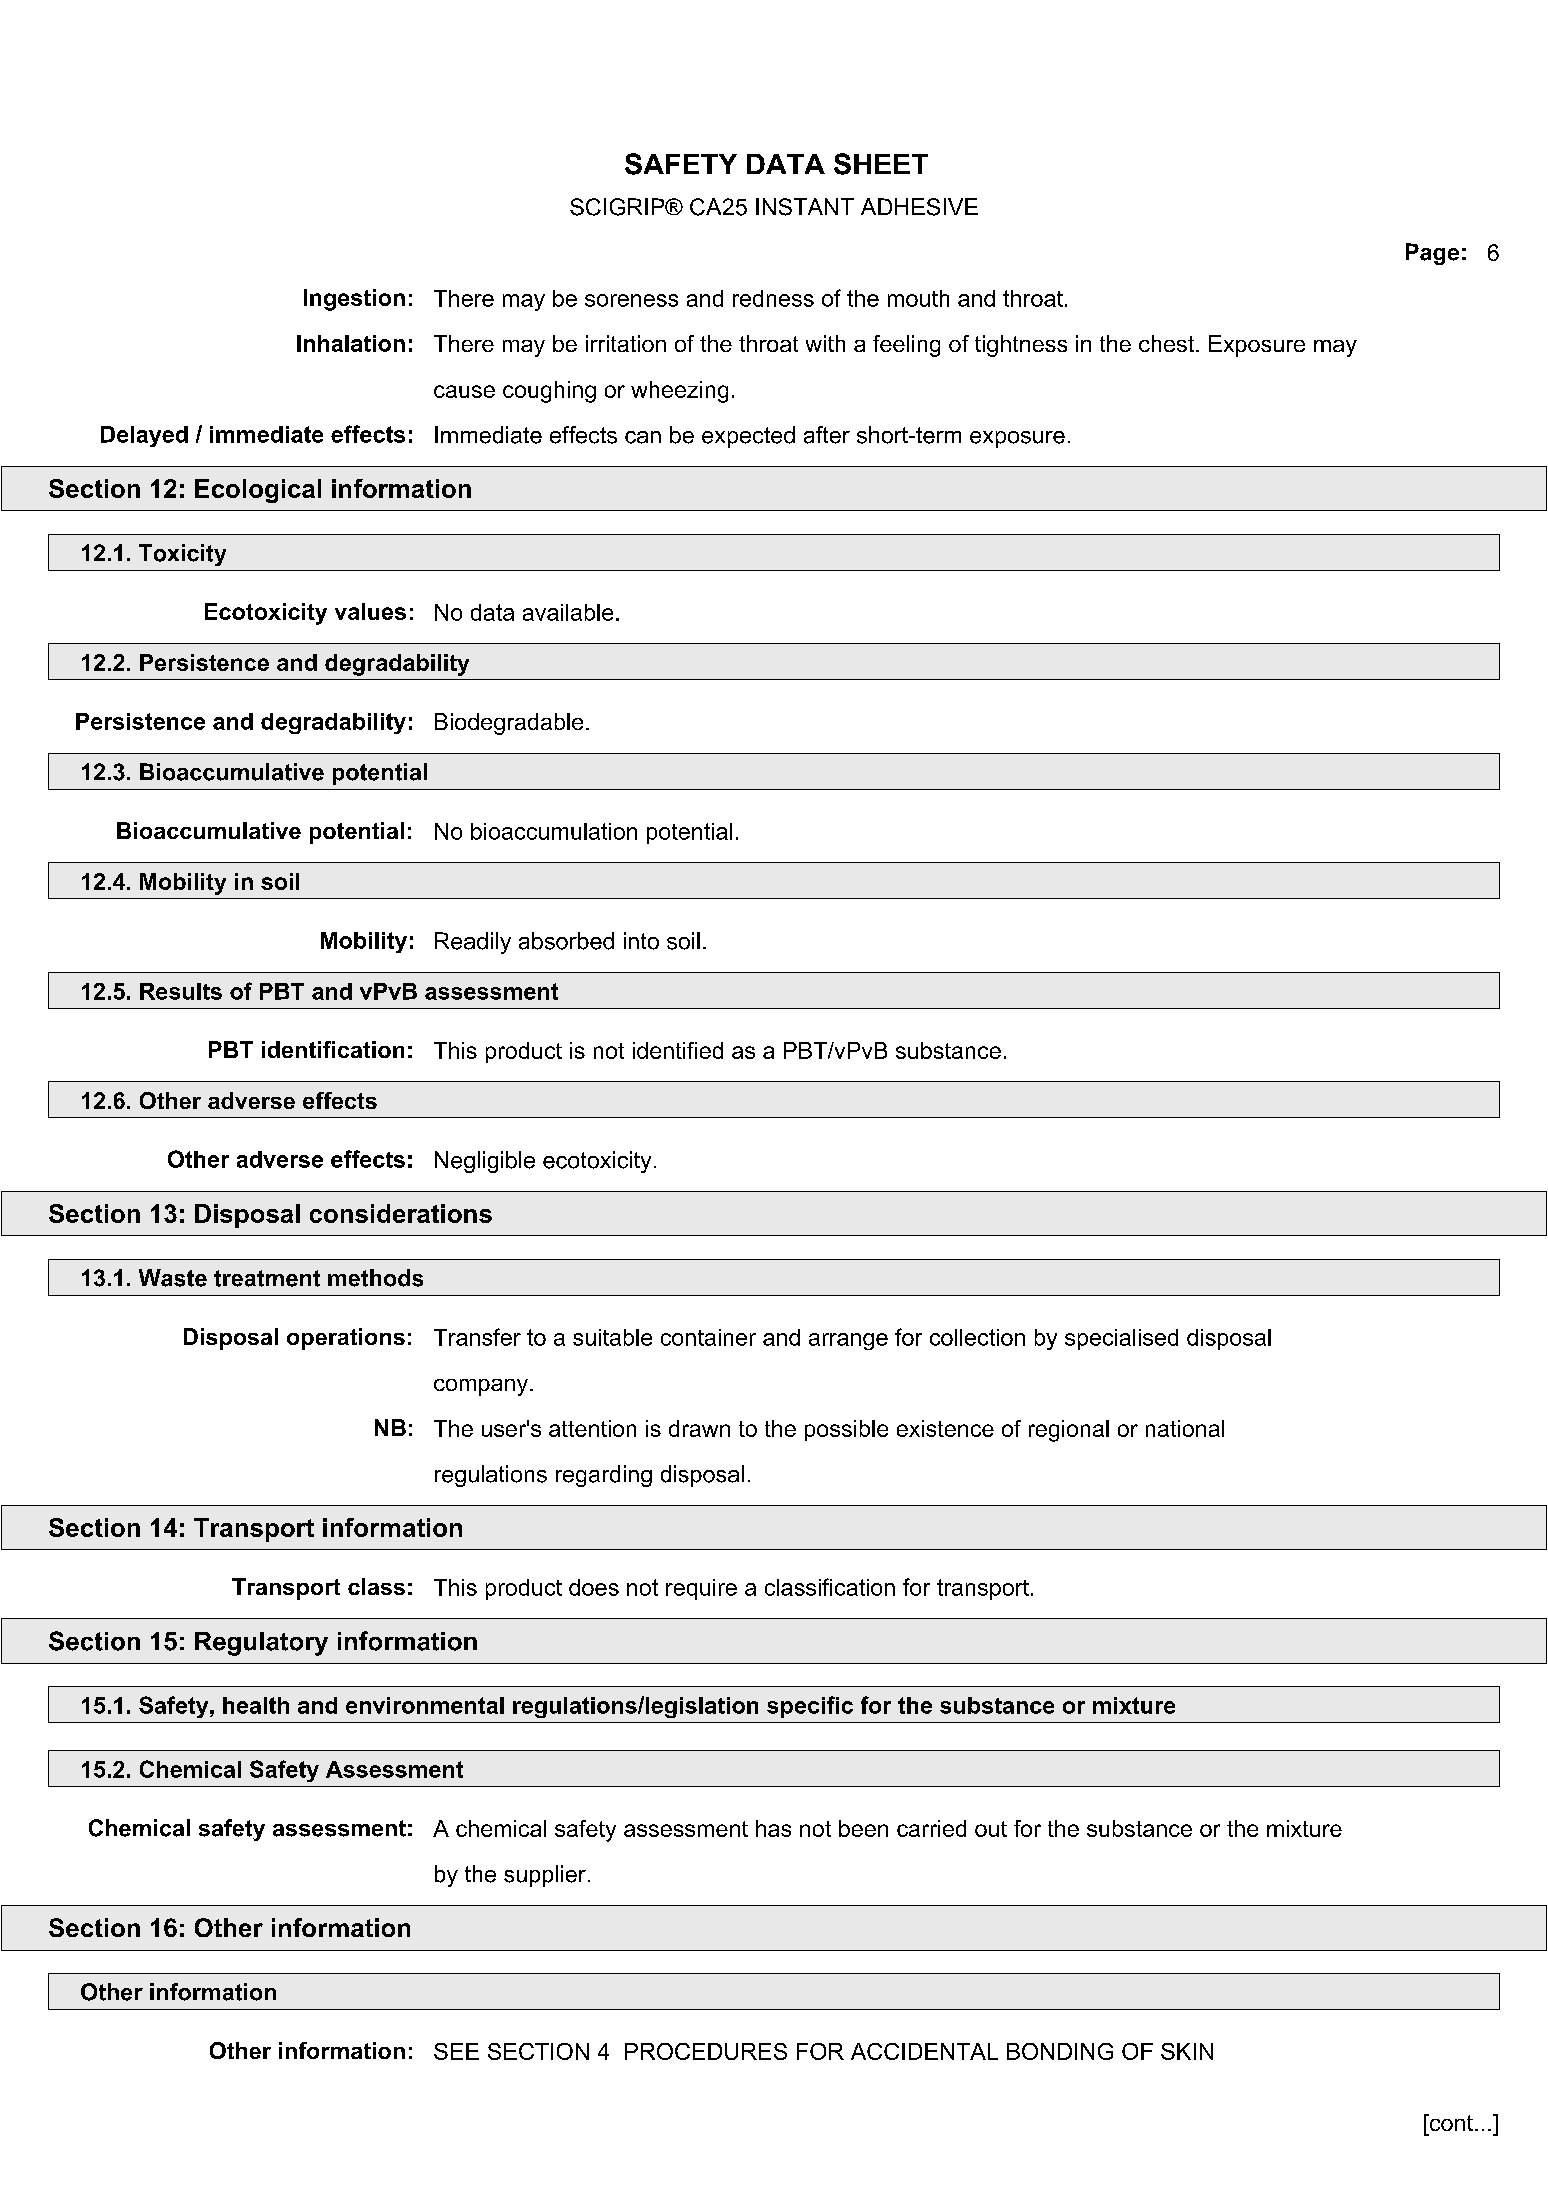  What do you see at coordinates (1432, 254) in the screenshot?
I see `Page` at bounding box center [1432, 254].
